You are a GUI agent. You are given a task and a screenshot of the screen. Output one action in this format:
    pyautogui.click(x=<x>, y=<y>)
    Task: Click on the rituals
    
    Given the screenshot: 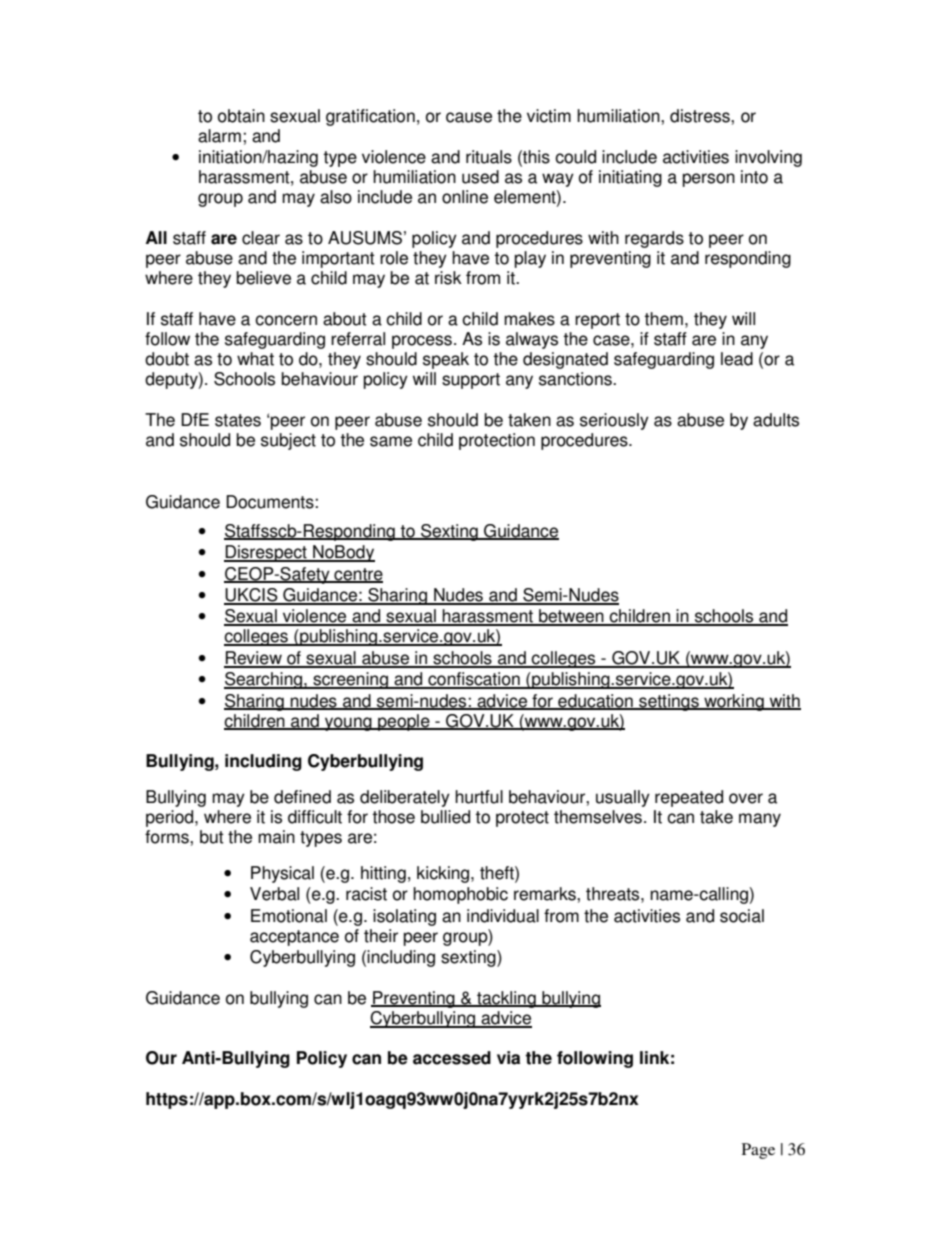 What is the action you would take?
    pyautogui.click(x=489, y=157)
